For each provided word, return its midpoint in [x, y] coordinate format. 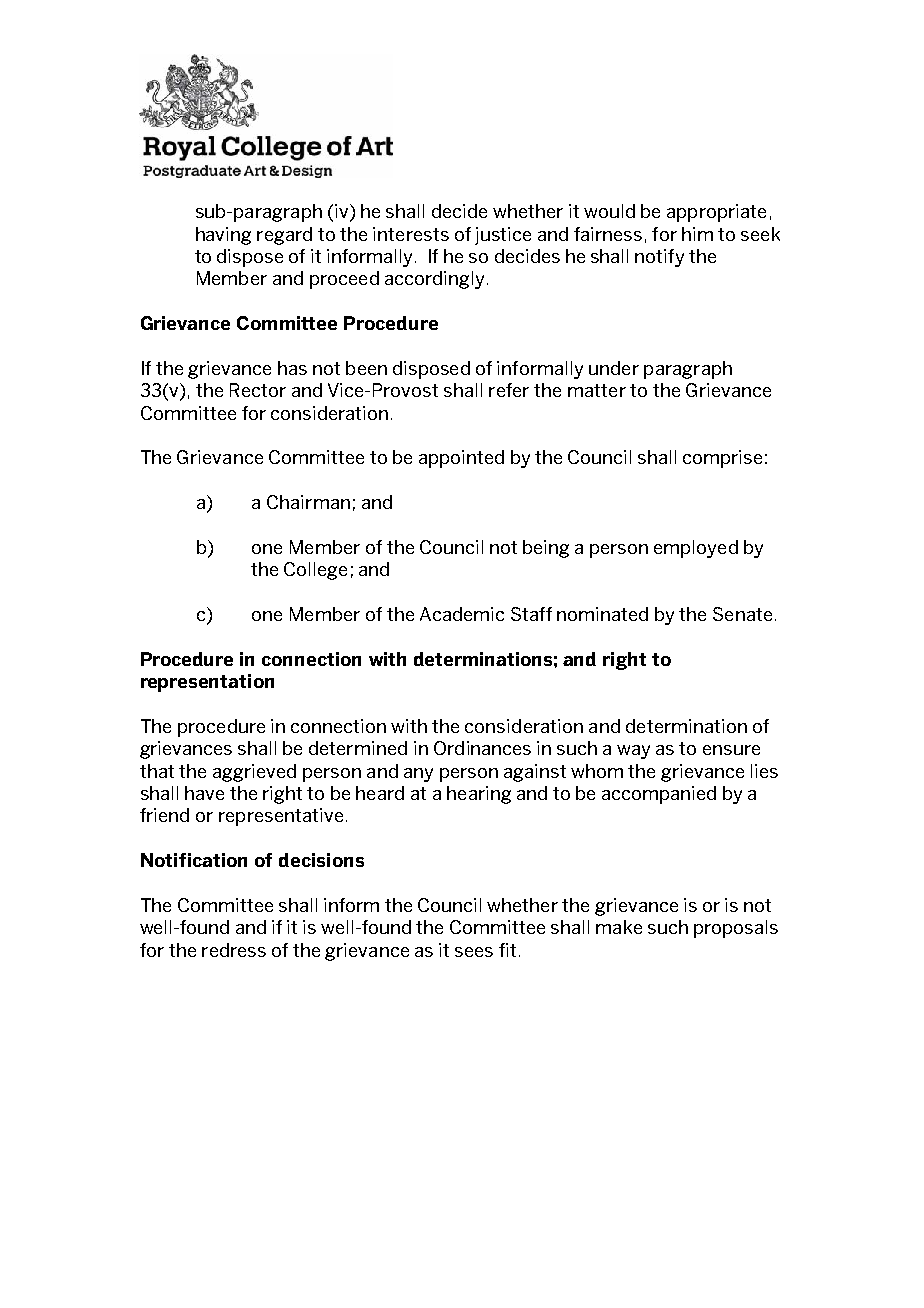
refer [509, 390]
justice [503, 236]
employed [696, 549]
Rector [258, 390]
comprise [722, 459]
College [315, 571]
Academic [462, 614]
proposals [736, 929]
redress [234, 950]
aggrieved [254, 773]
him [697, 234]
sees [474, 952]
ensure [731, 750]
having [223, 236]
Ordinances [482, 748]
